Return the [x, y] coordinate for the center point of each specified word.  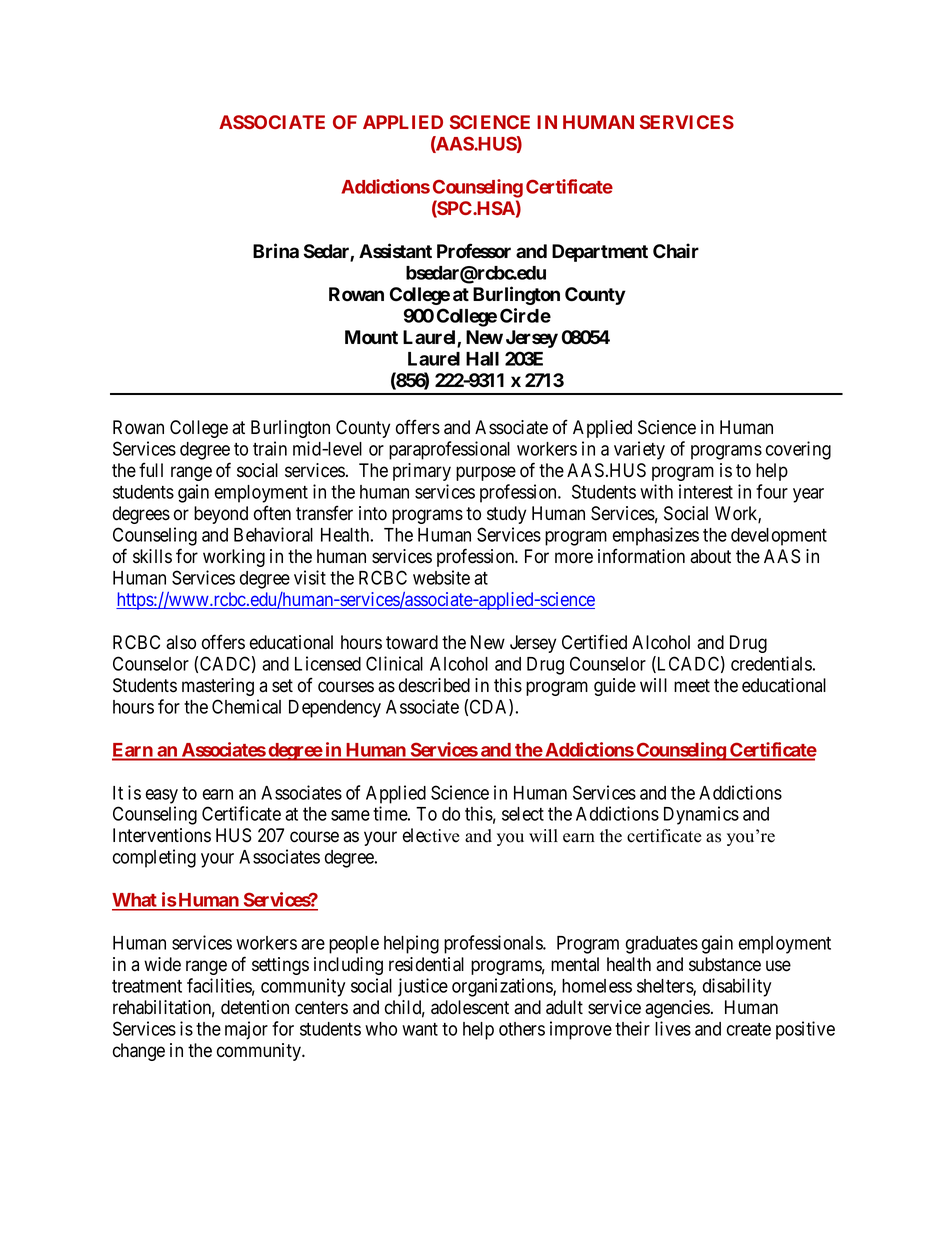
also [181, 642]
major [246, 1030]
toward [412, 642]
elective [431, 835]
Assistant [395, 251]
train [270, 448]
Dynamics [701, 815]
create [749, 1029]
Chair [676, 251]
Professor [474, 251]
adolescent [470, 1007]
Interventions [162, 835]
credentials [771, 663]
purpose [486, 473]
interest [706, 491]
